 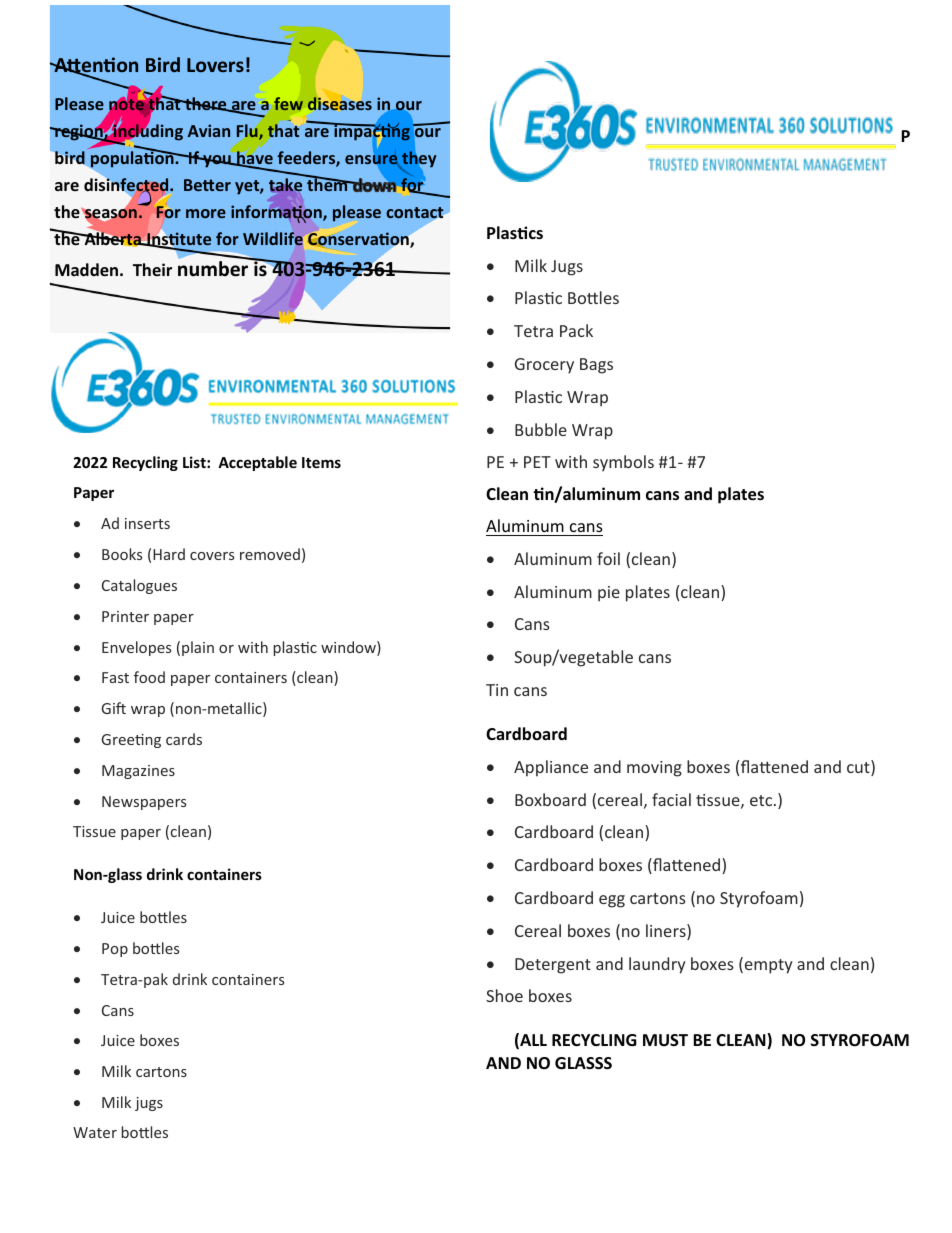 What do you see at coordinates (576, 330) in the screenshot?
I see `Pack` at bounding box center [576, 330].
